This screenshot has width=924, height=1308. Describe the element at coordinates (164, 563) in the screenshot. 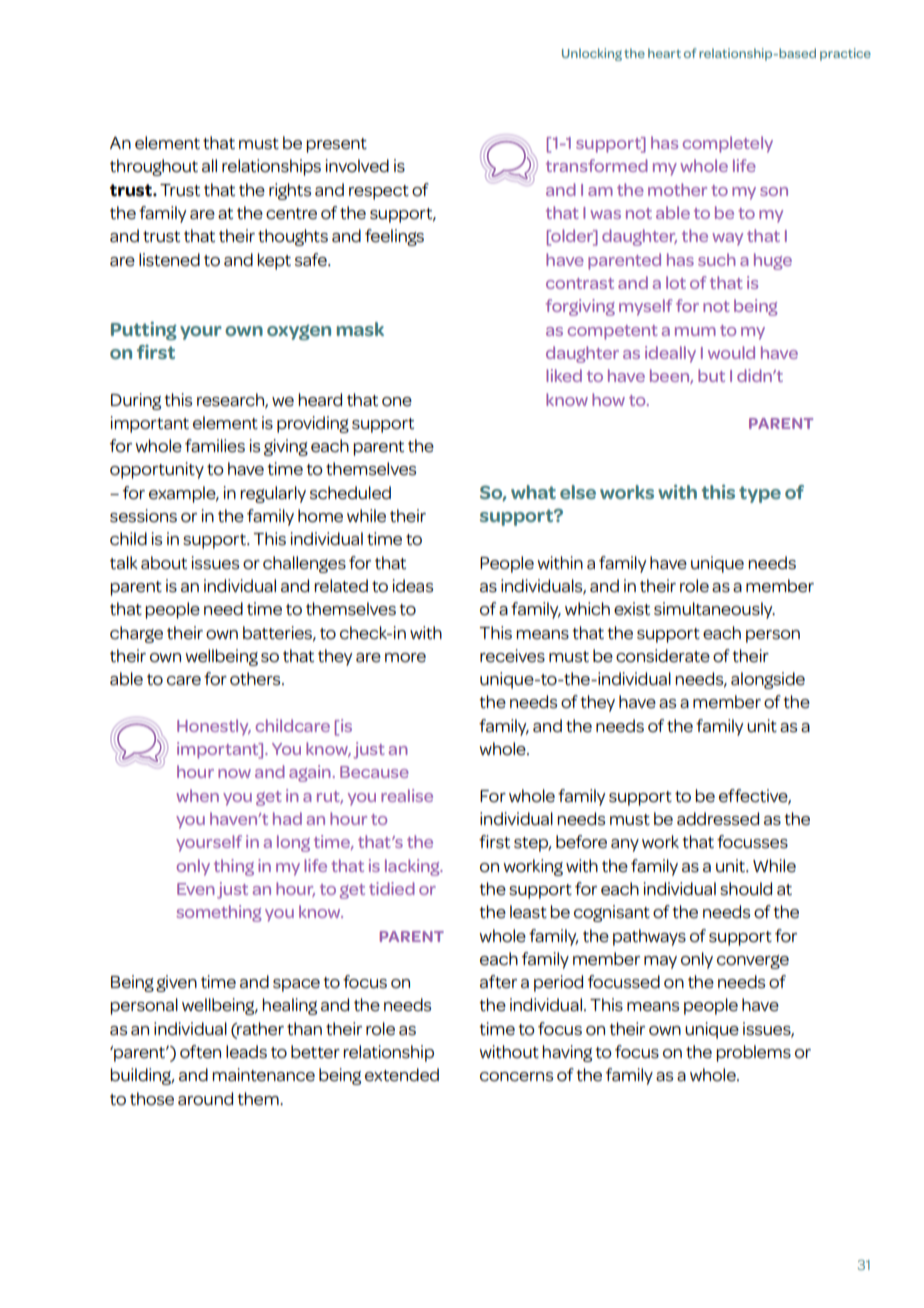

I see `about` at that location.
